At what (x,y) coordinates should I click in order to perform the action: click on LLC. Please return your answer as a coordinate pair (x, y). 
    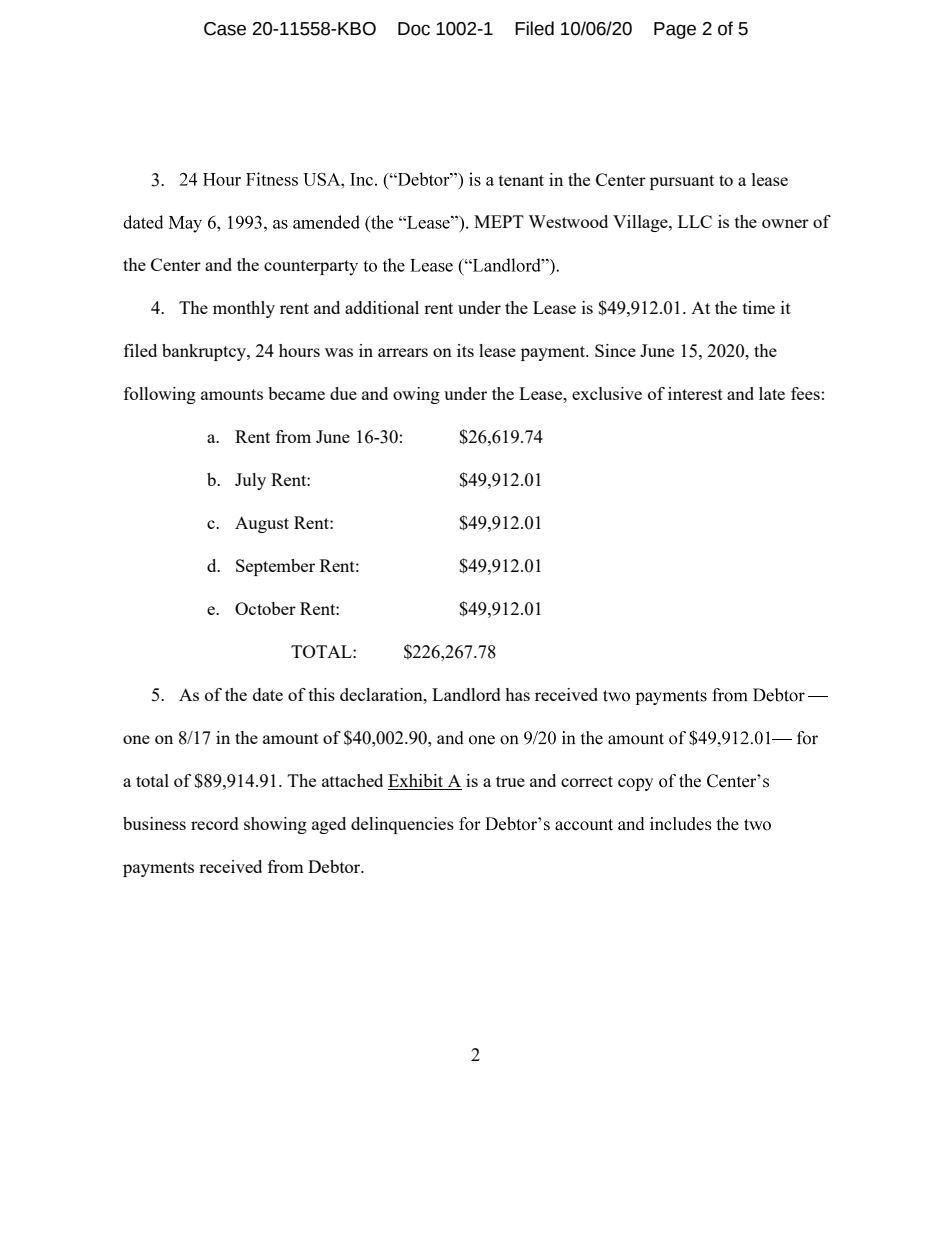
    Looking at the image, I should click on (695, 221).
